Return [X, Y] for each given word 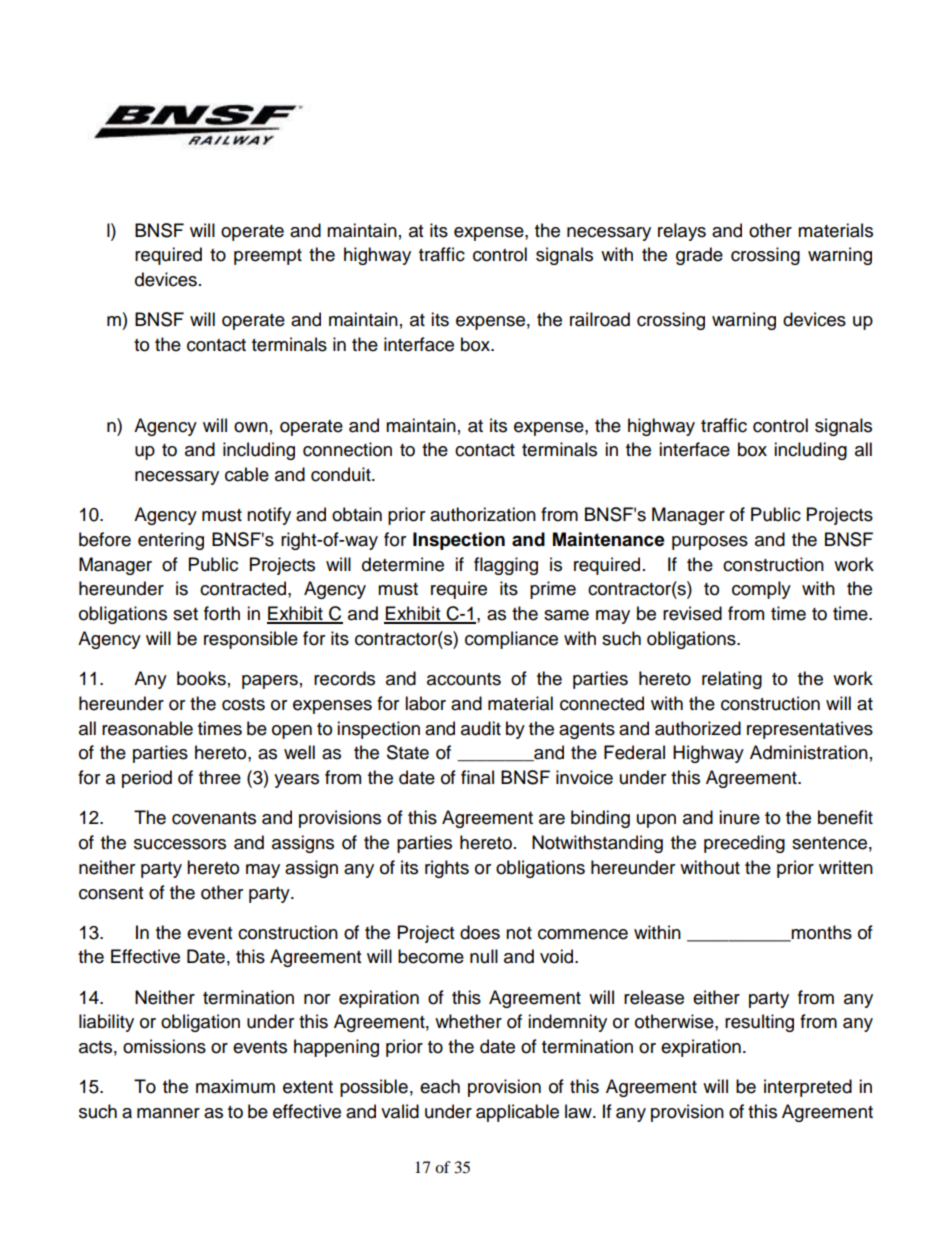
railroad [600, 319]
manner [168, 1113]
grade [699, 256]
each [440, 1086]
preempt [268, 257]
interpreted [808, 1088]
